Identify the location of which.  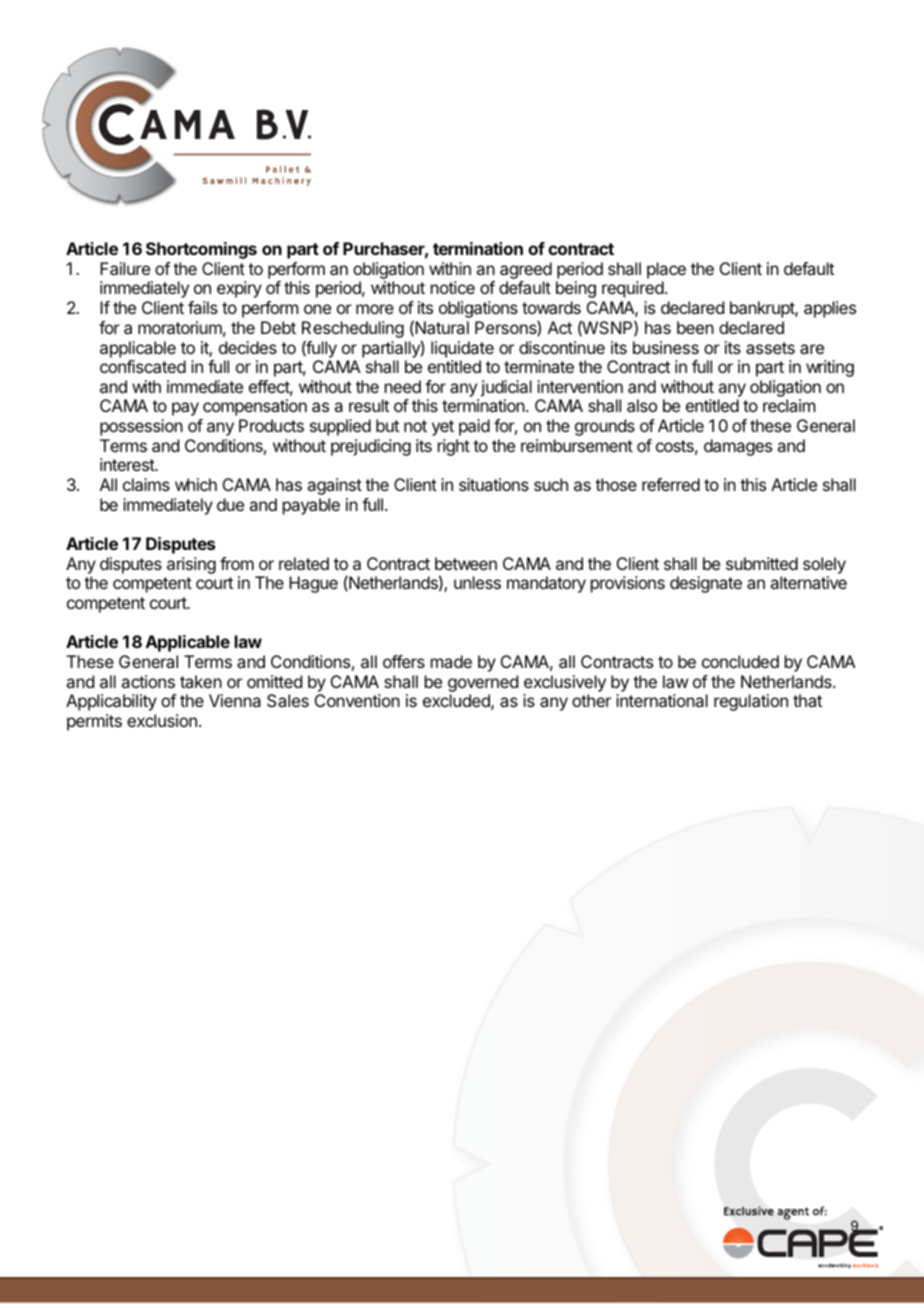
(196, 484).
